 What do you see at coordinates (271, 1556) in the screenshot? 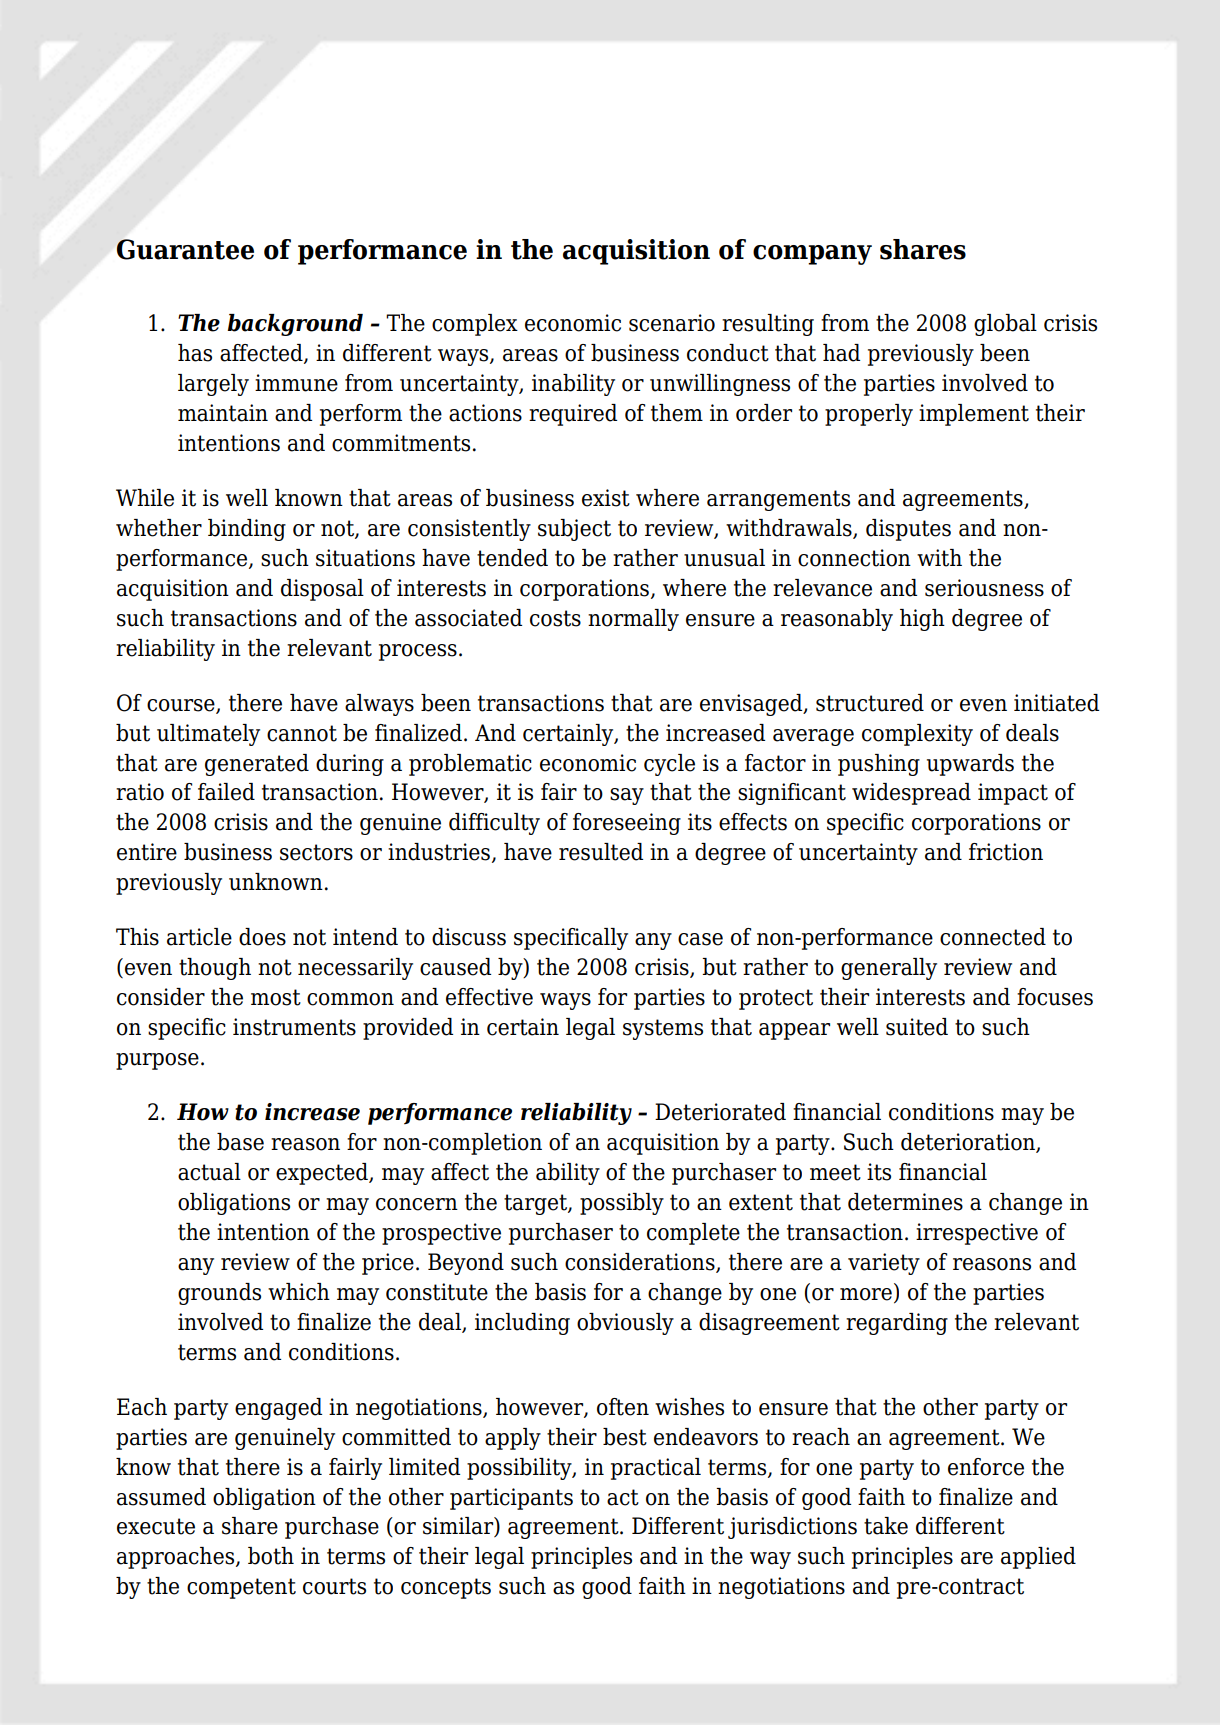
I see `both` at bounding box center [271, 1556].
